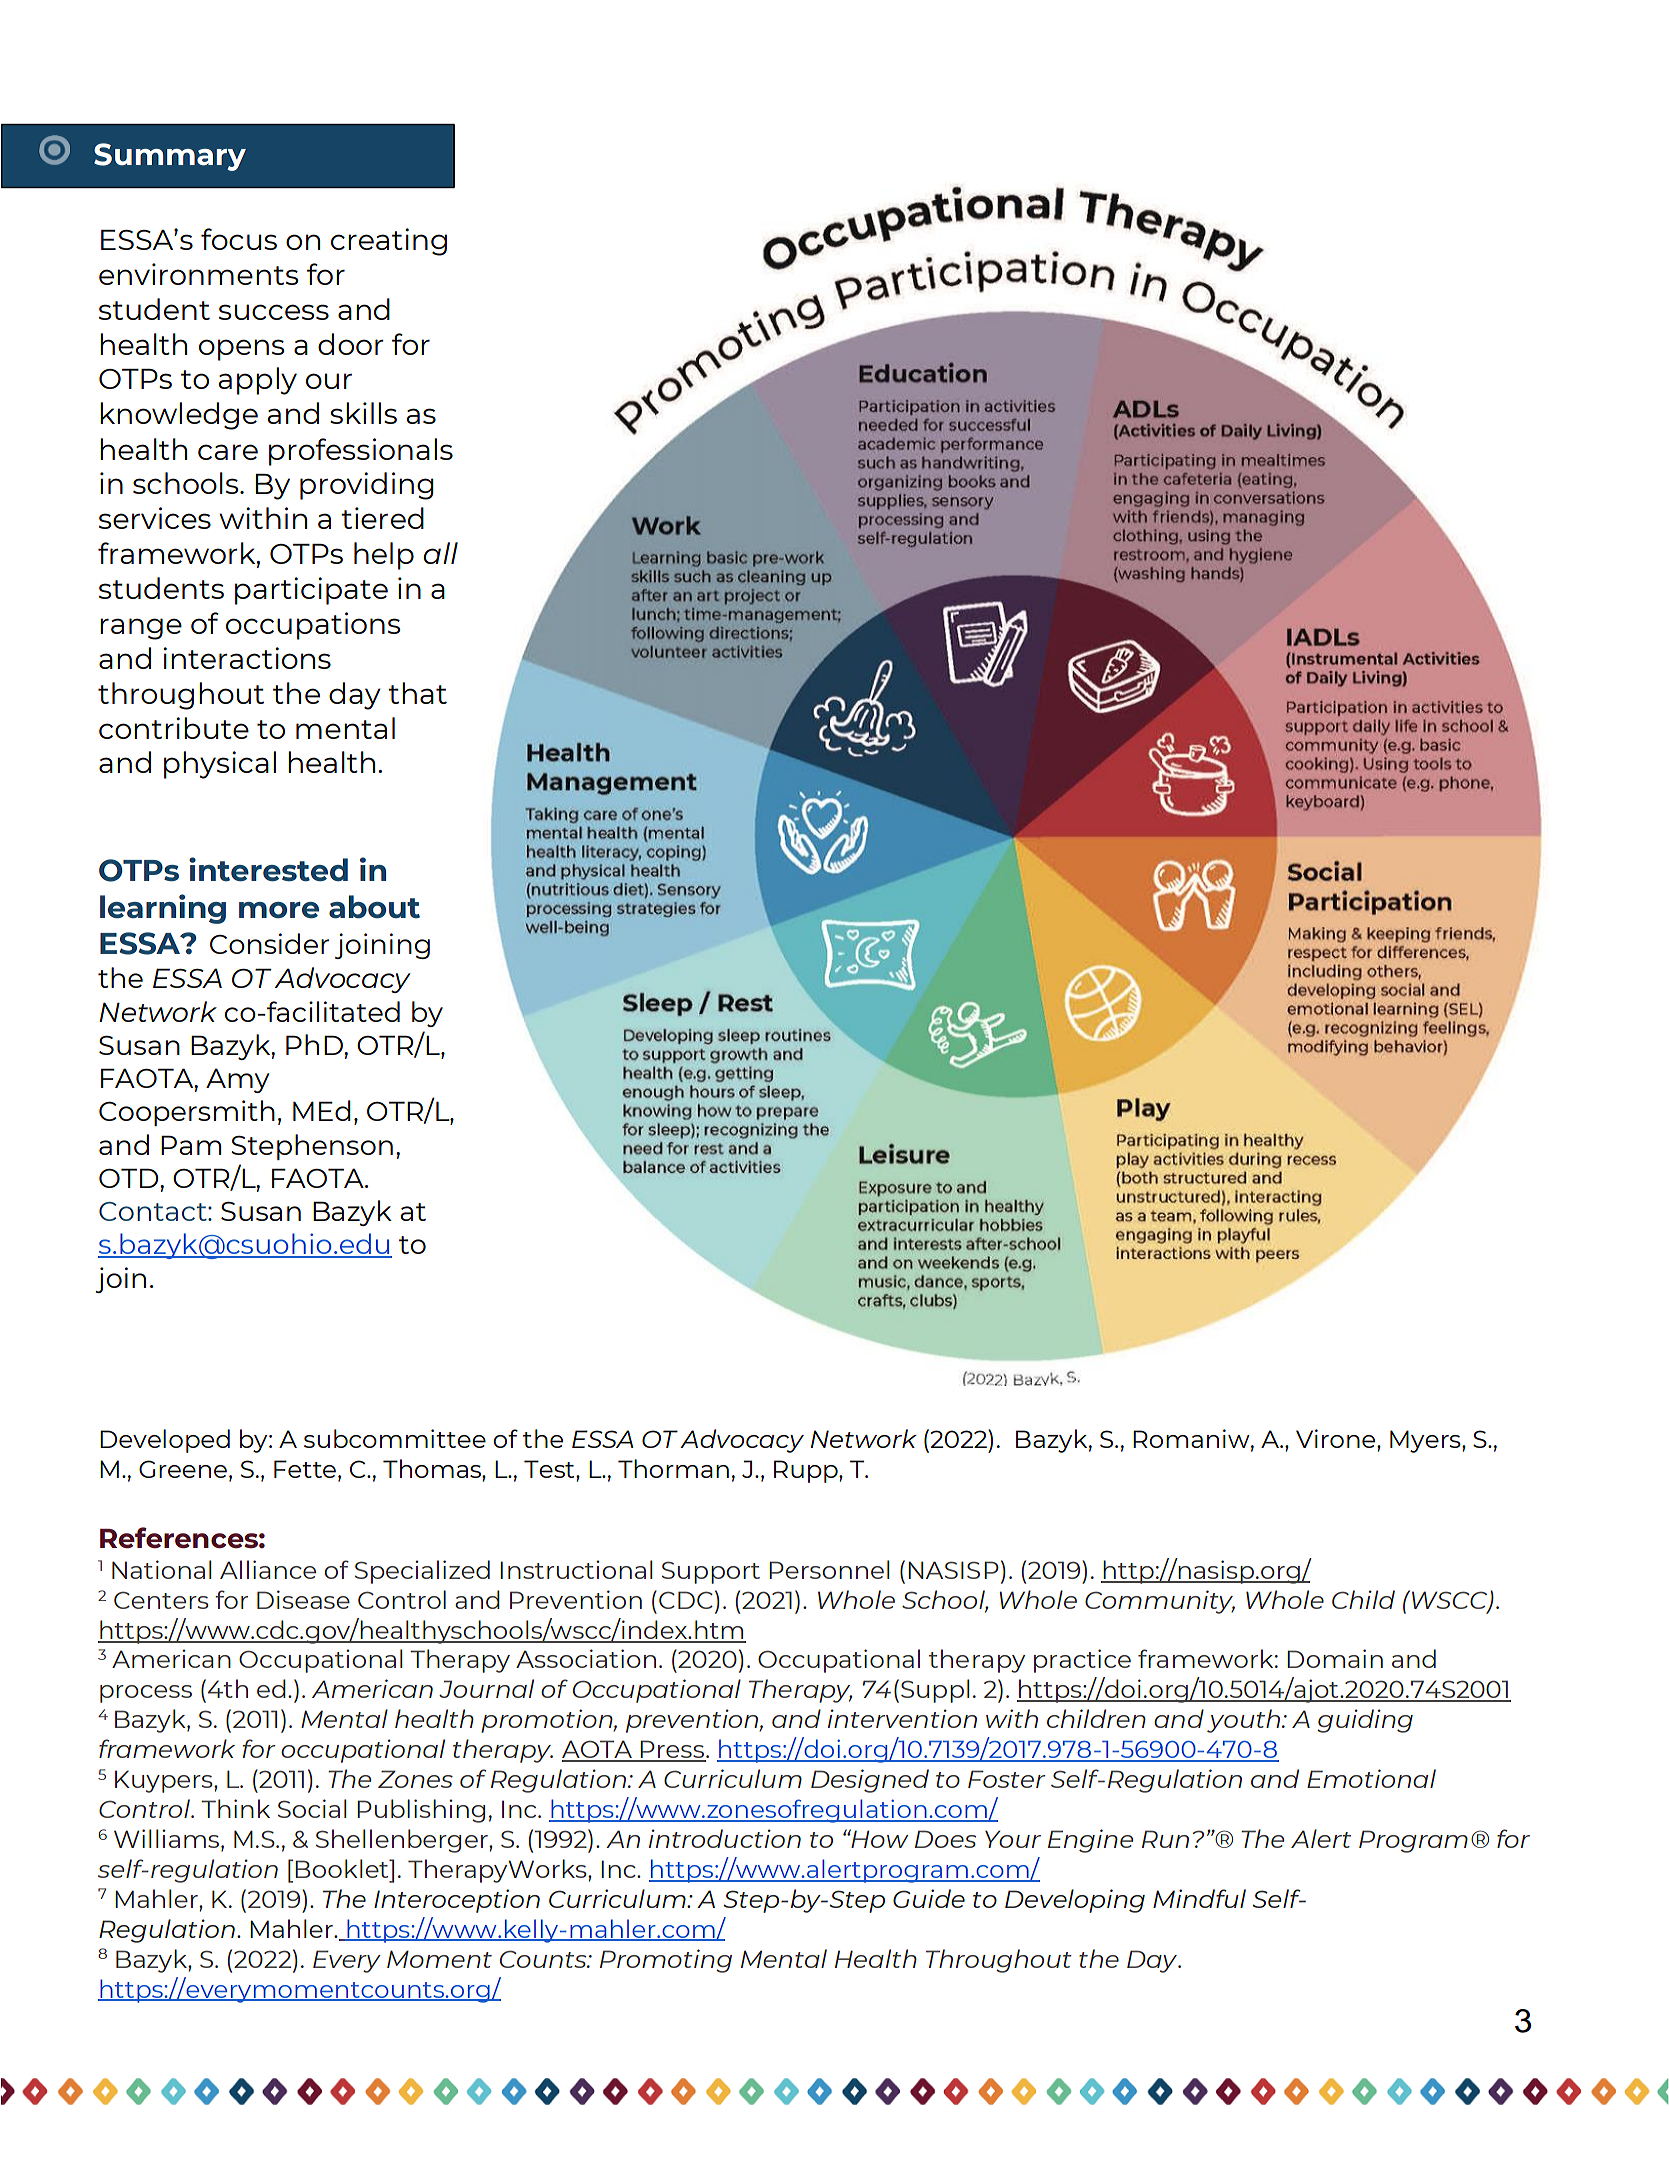  What do you see at coordinates (374, 907) in the document?
I see `about` at bounding box center [374, 907].
